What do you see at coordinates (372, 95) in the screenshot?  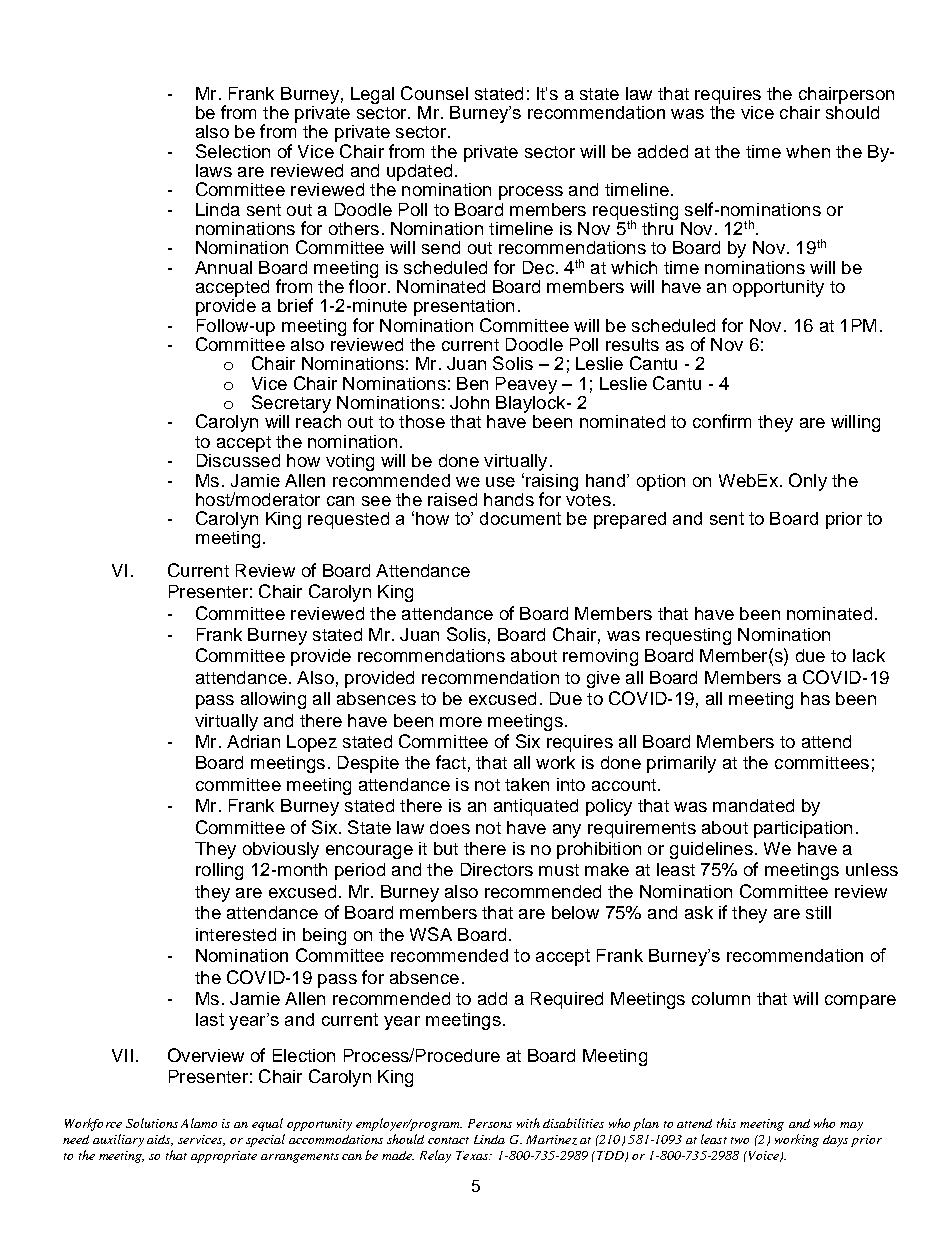 I see `Legal` at bounding box center [372, 95].
